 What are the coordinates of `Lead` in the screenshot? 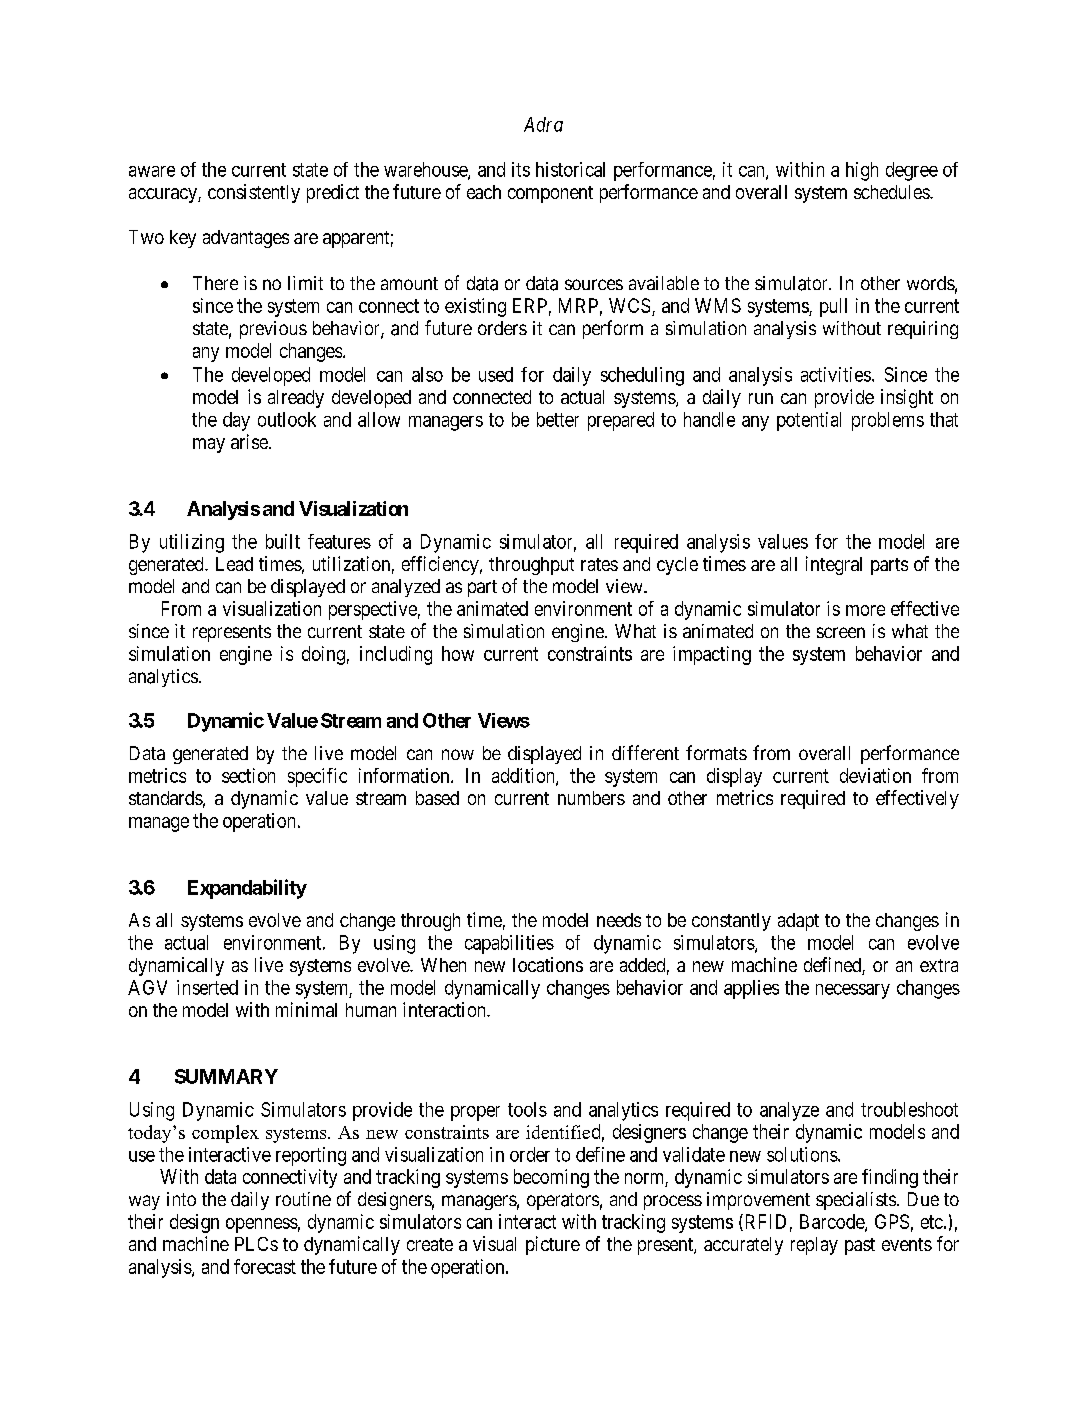 It's located at (234, 564).
